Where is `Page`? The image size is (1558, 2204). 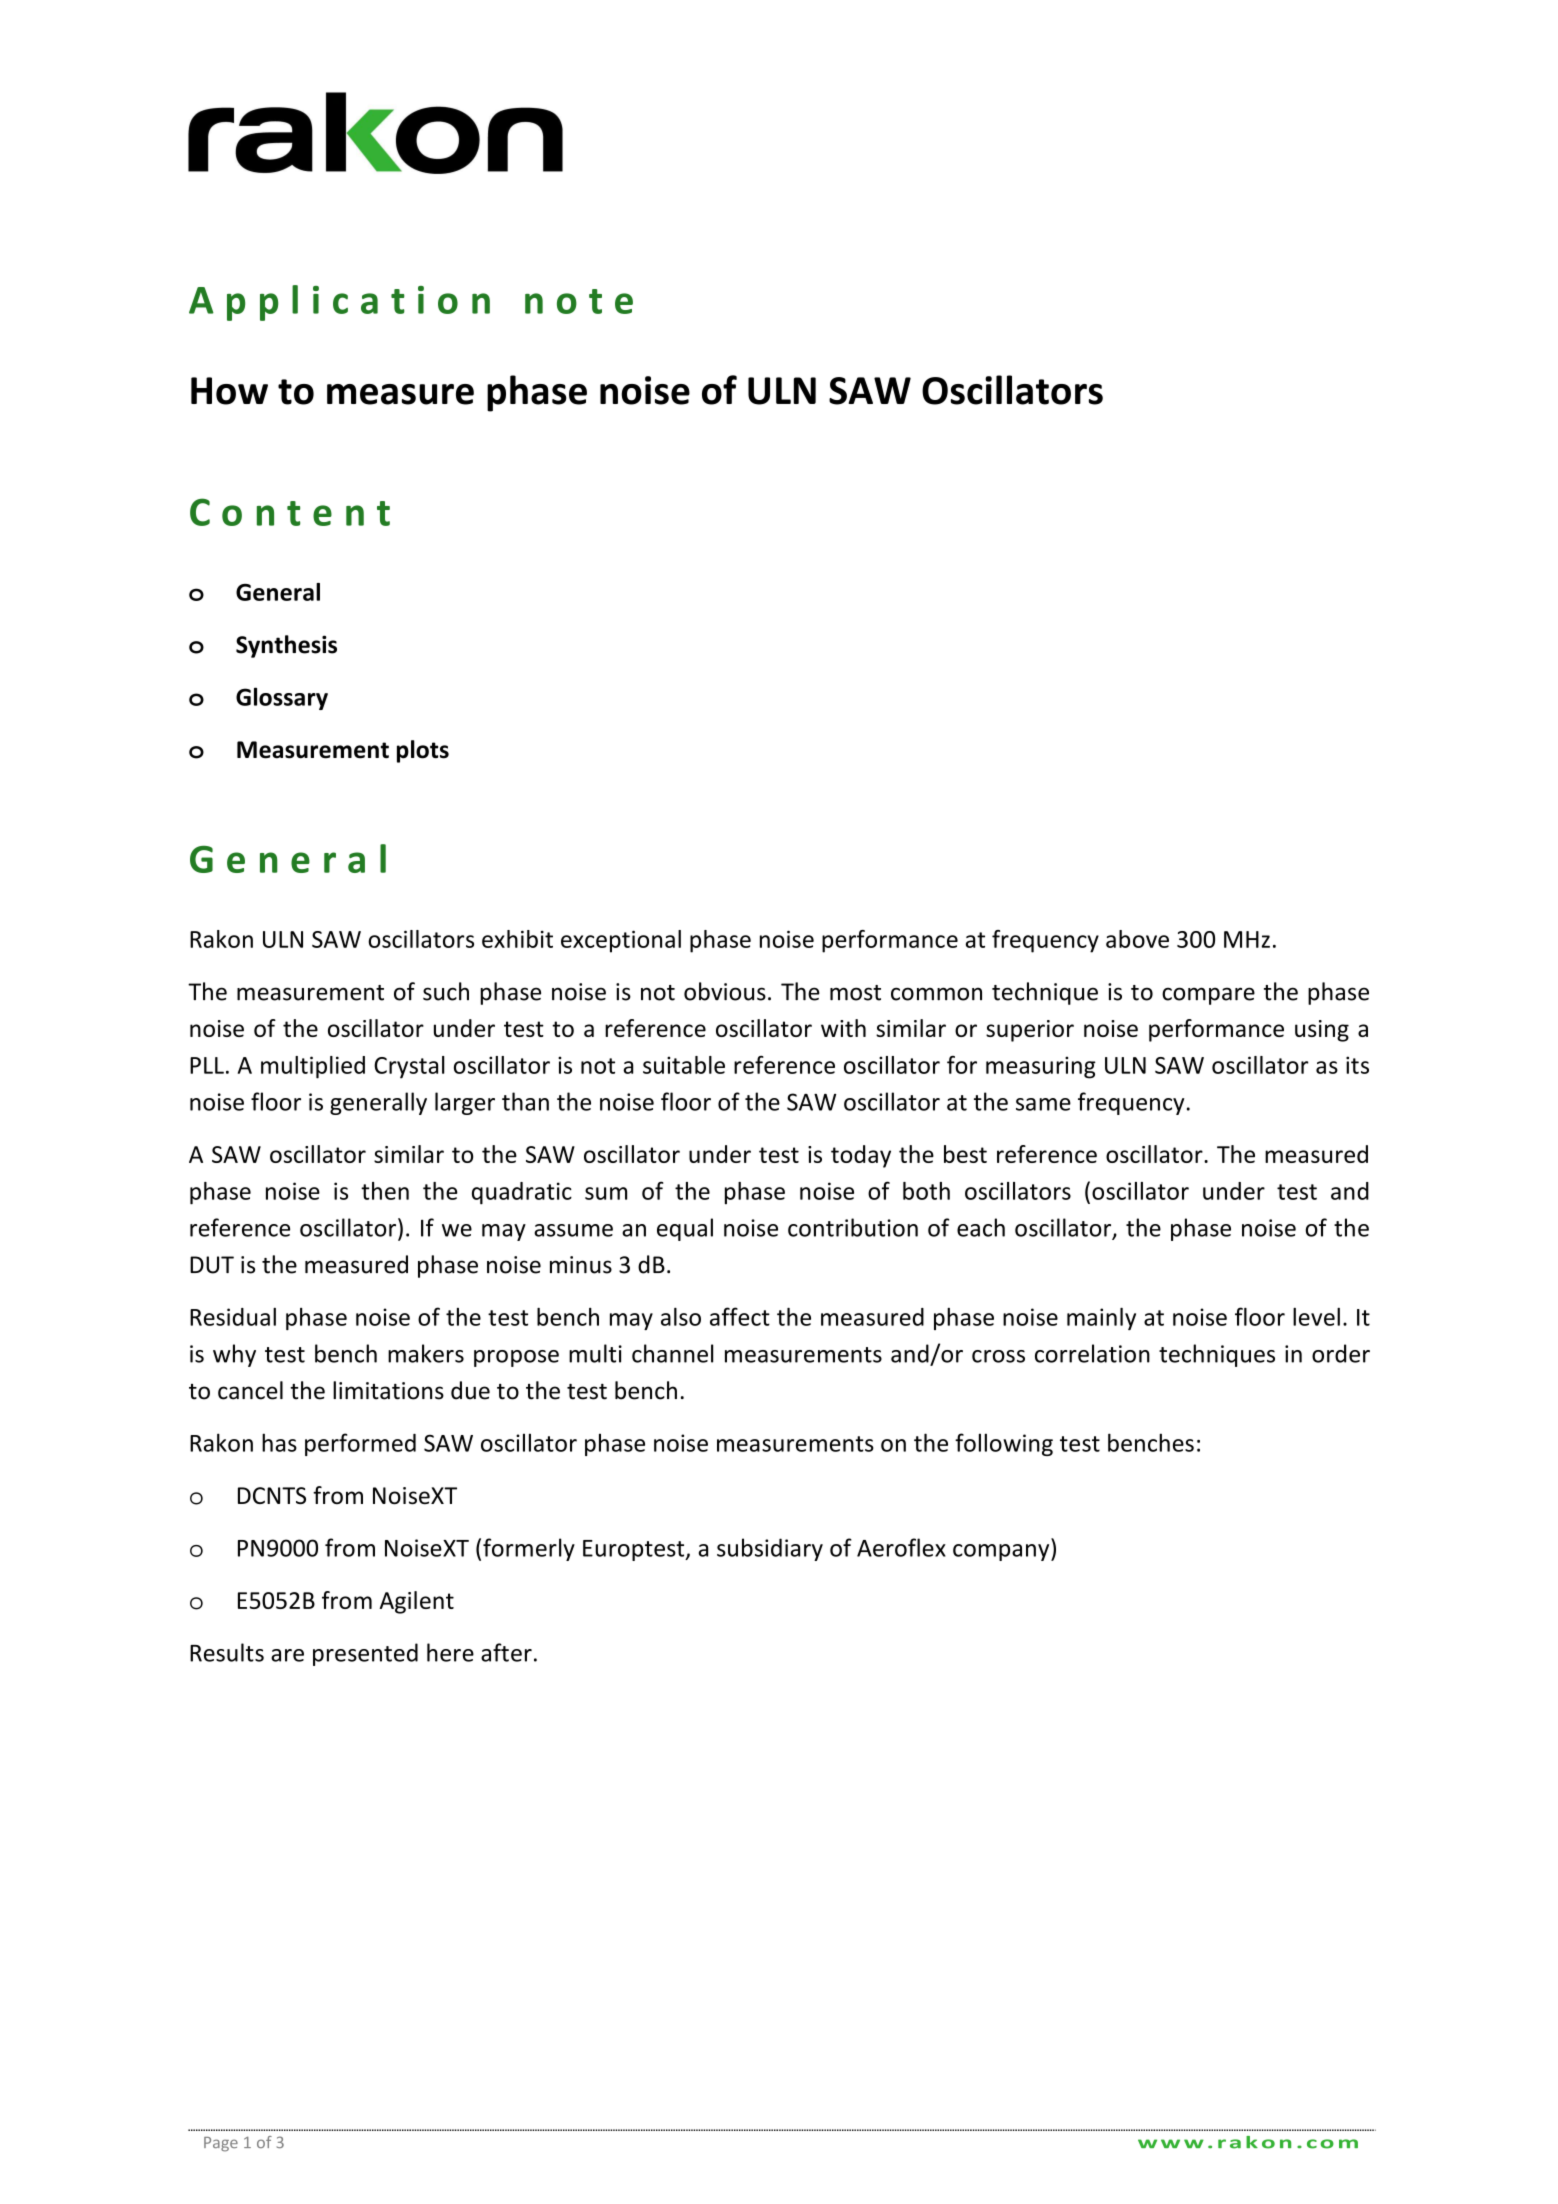 Page is located at coordinates (221, 2144).
